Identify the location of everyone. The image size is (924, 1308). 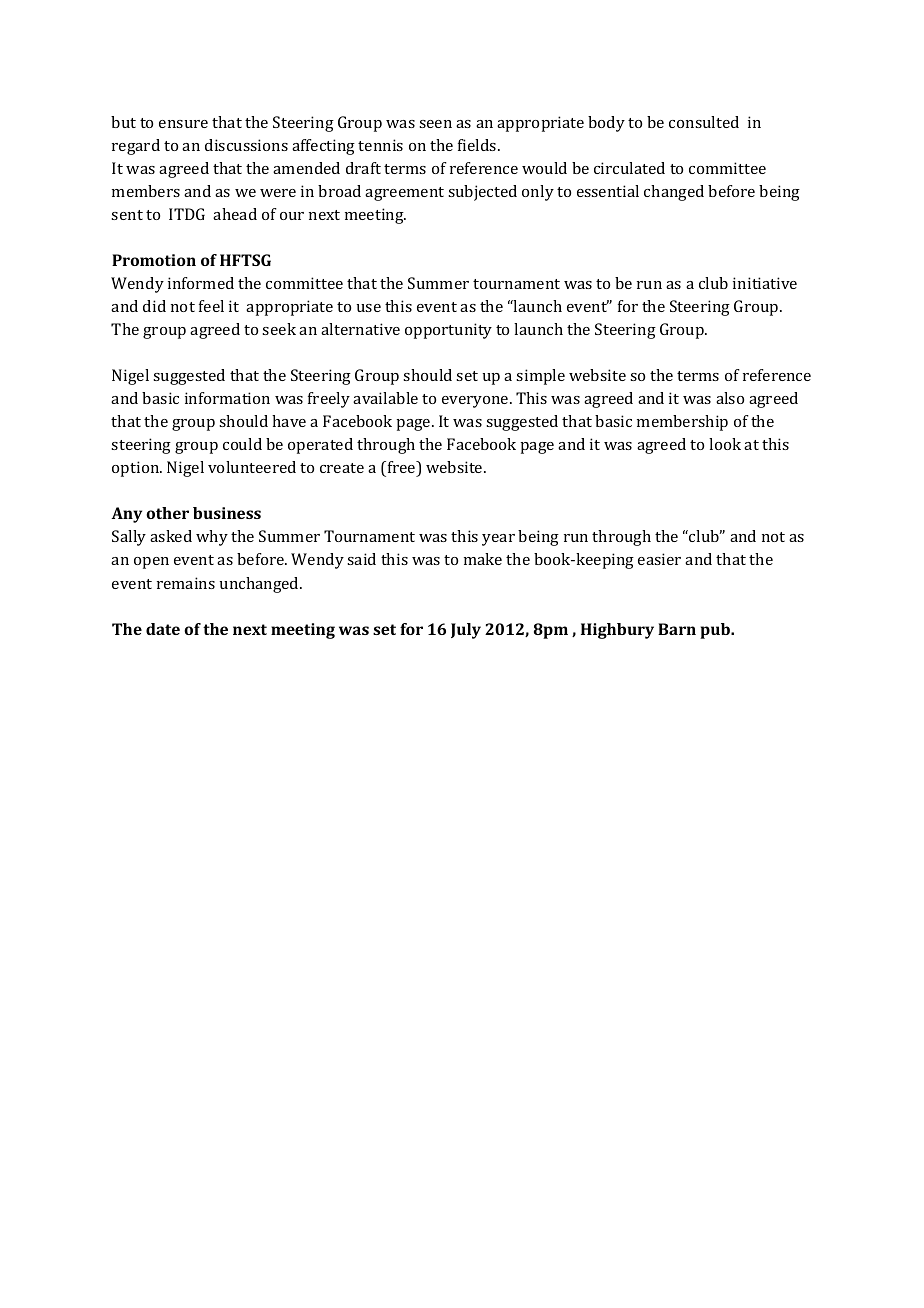
(476, 402).
